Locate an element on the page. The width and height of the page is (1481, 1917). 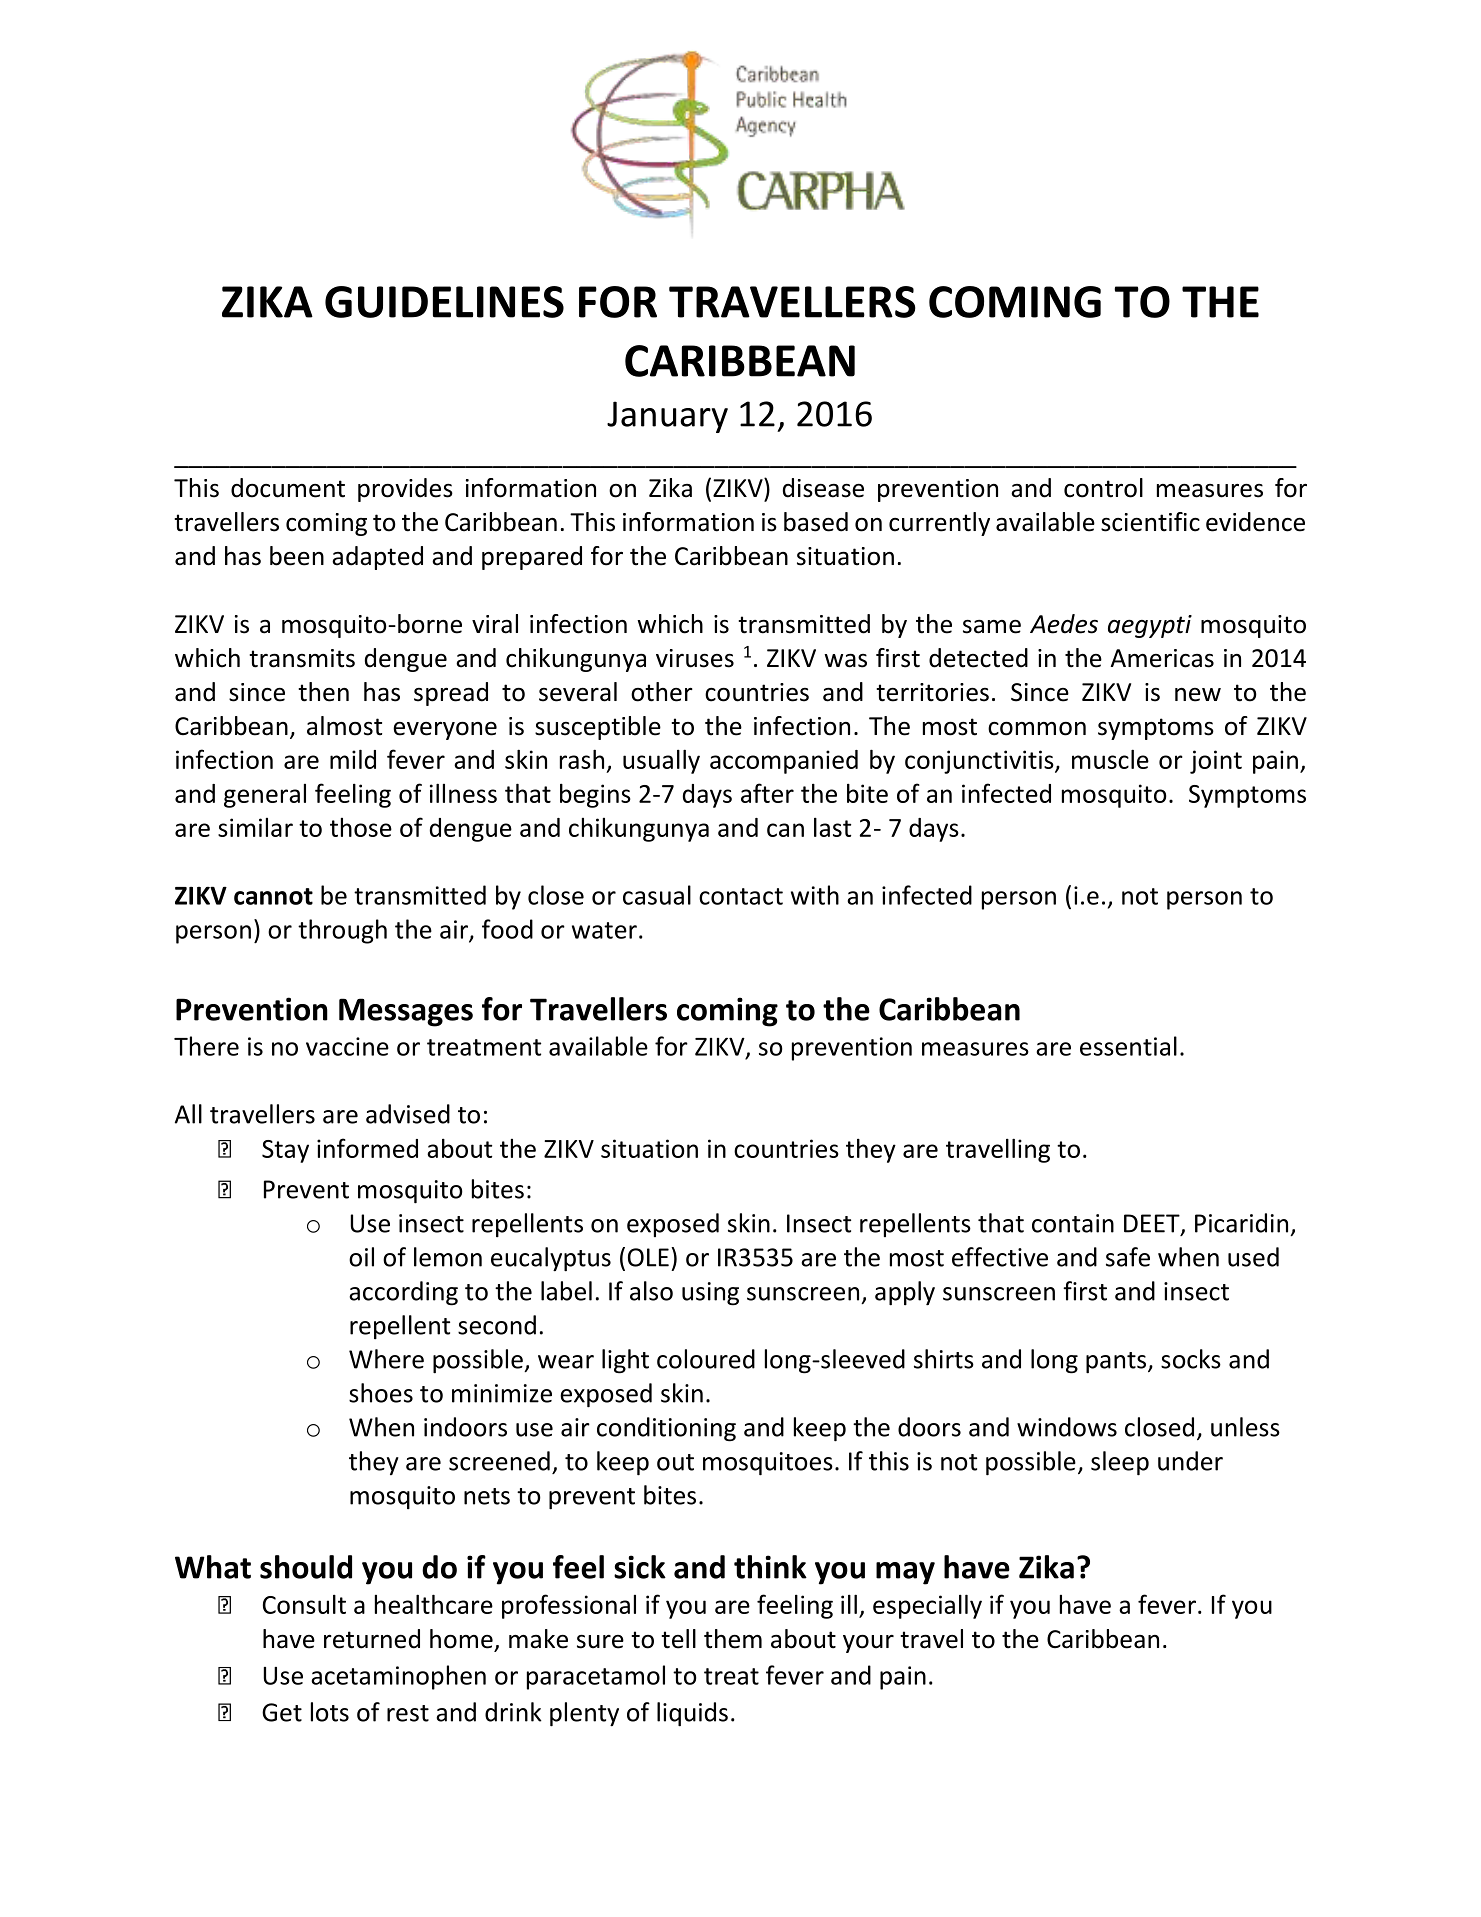
muscle is located at coordinates (1110, 759).
